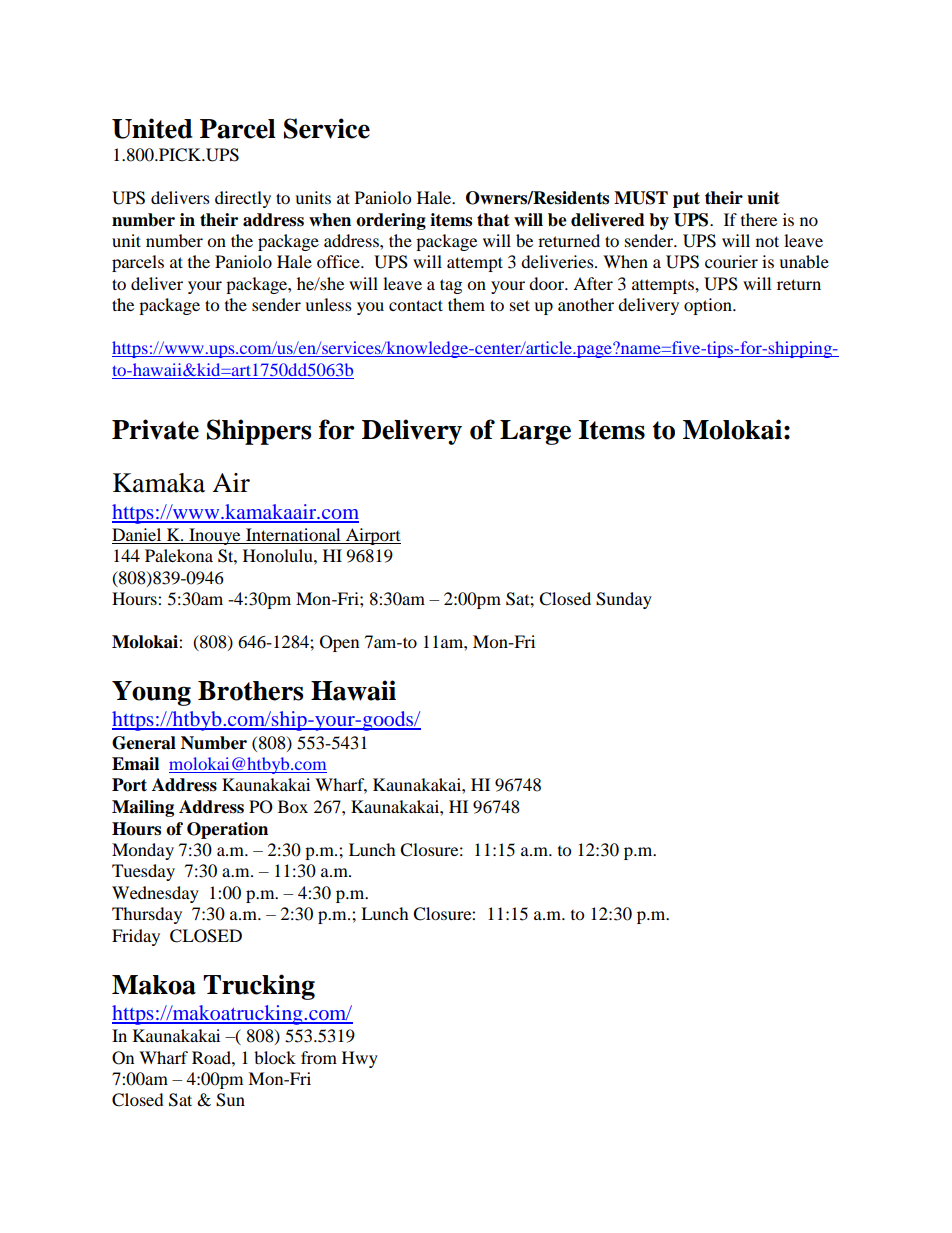  I want to click on Open, so click(339, 643).
